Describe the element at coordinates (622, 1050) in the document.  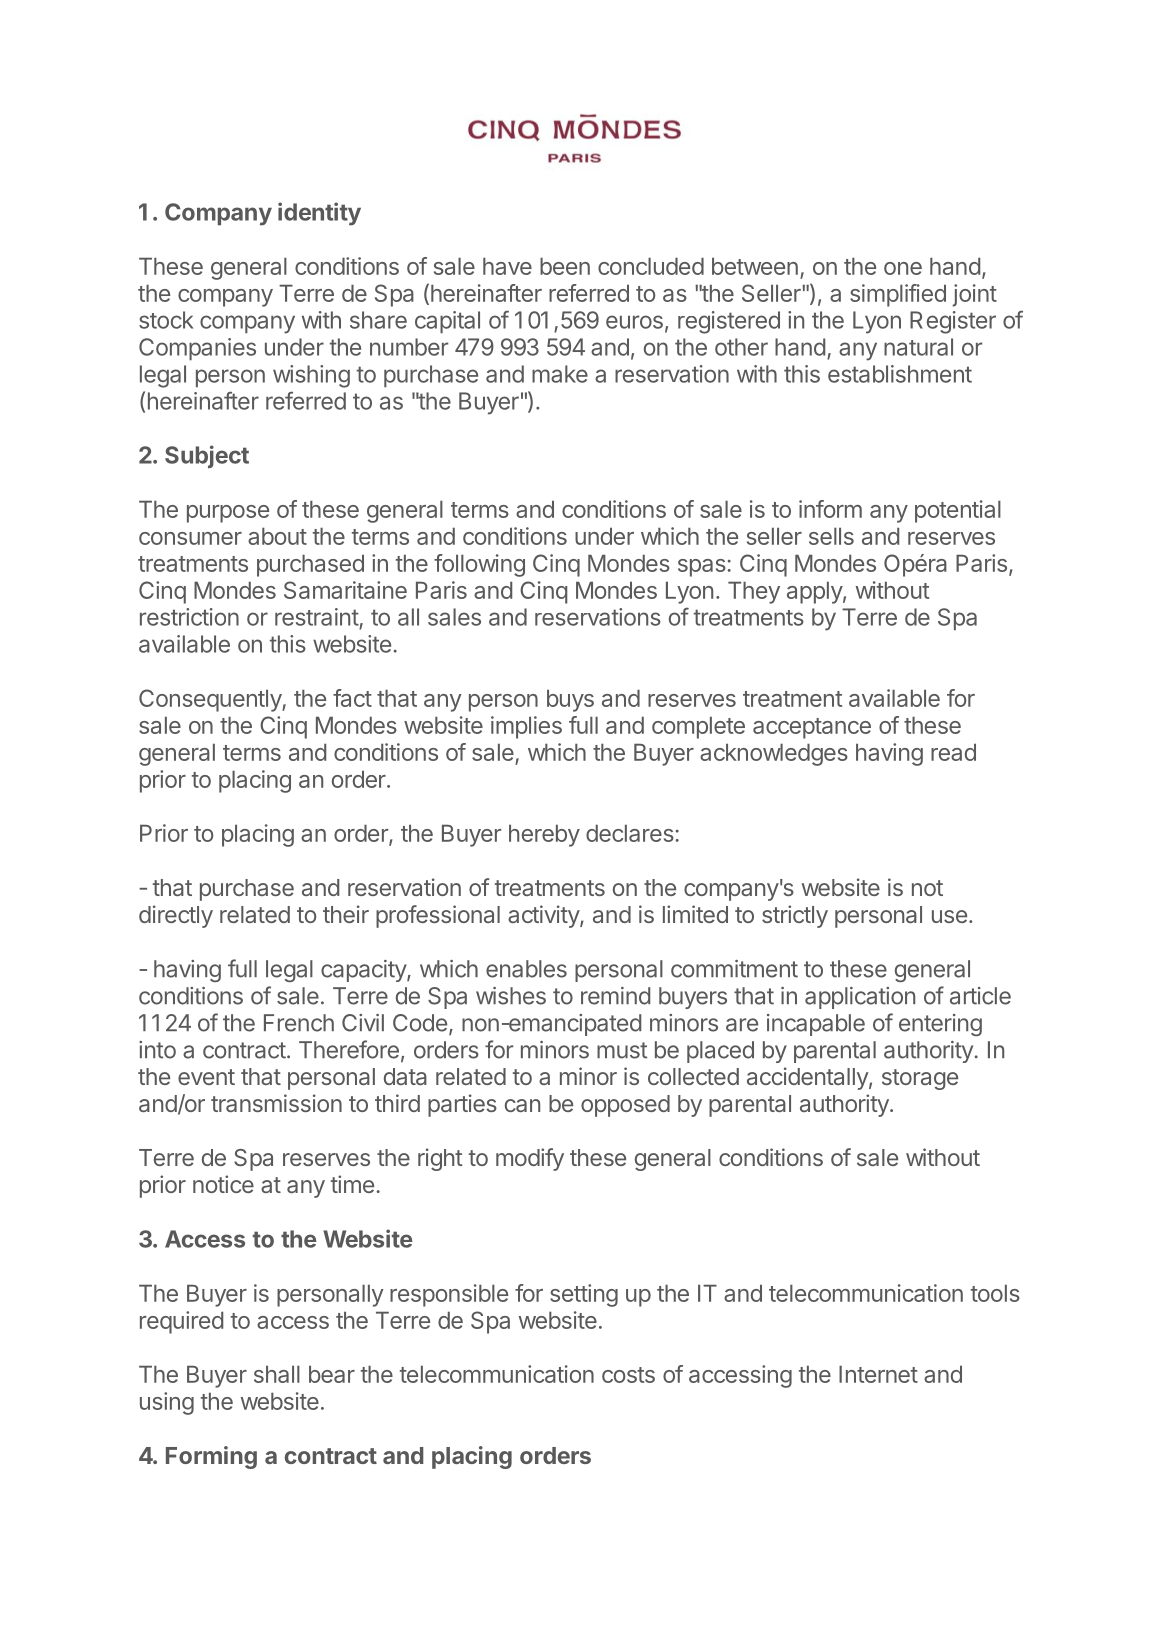
I see `must` at that location.
